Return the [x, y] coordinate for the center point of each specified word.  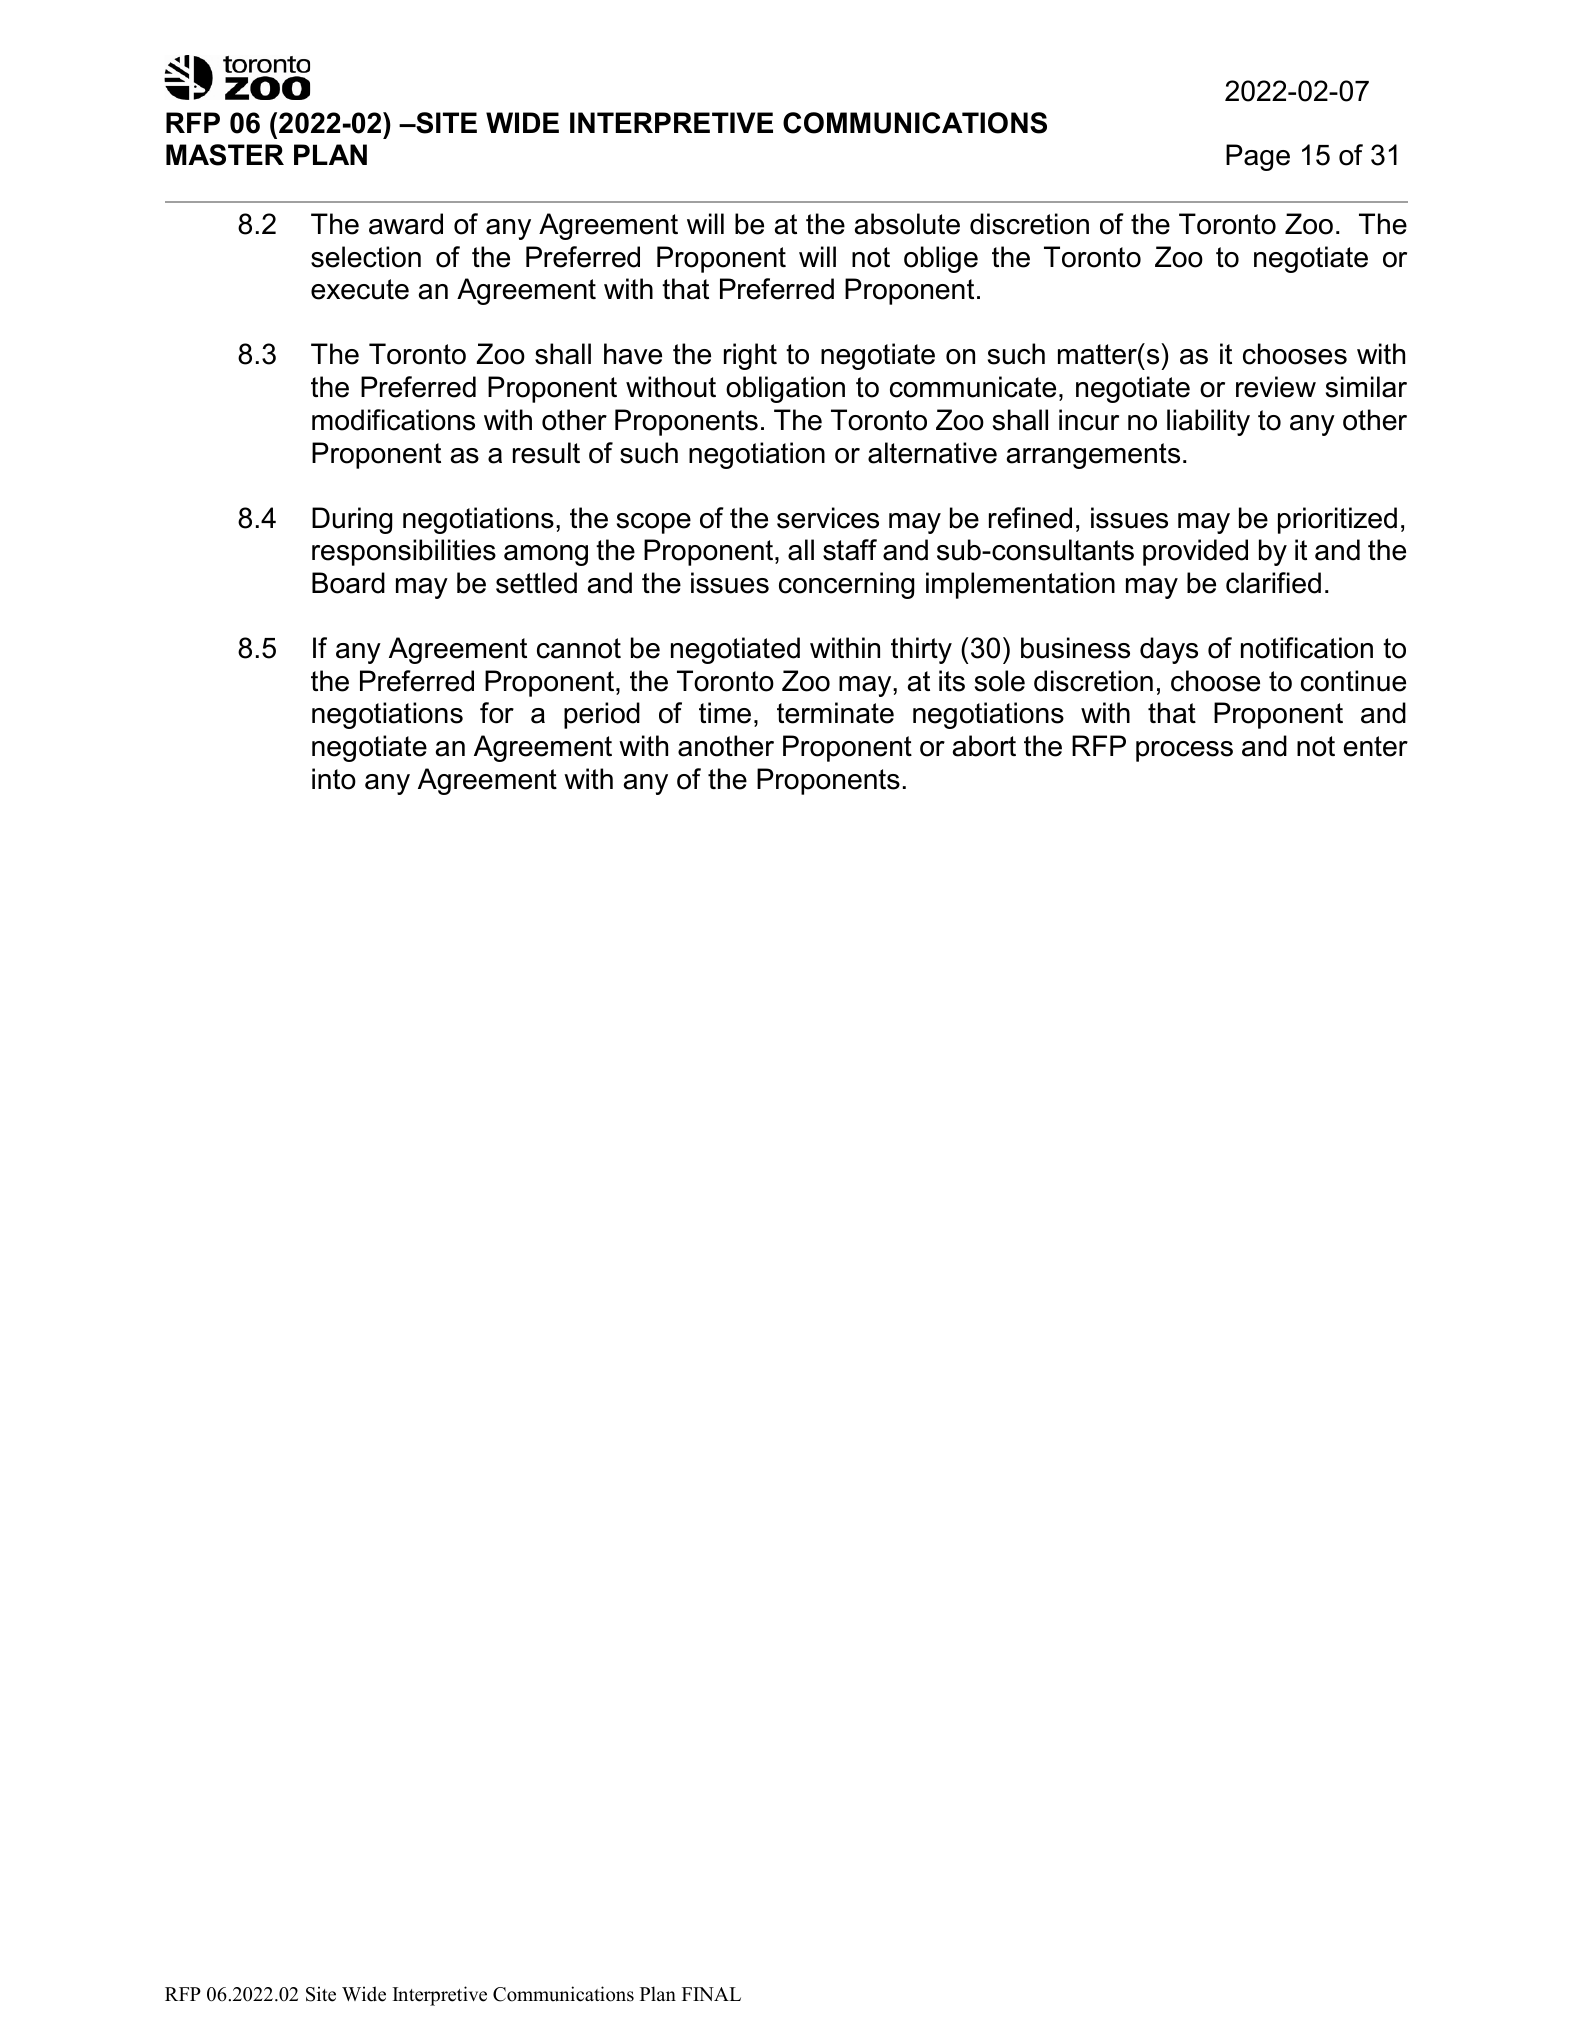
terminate [835, 713]
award [406, 224]
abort [984, 746]
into [334, 779]
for [497, 713]
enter [1376, 746]
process [1184, 751]
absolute [907, 224]
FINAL [711, 1994]
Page [1258, 157]
